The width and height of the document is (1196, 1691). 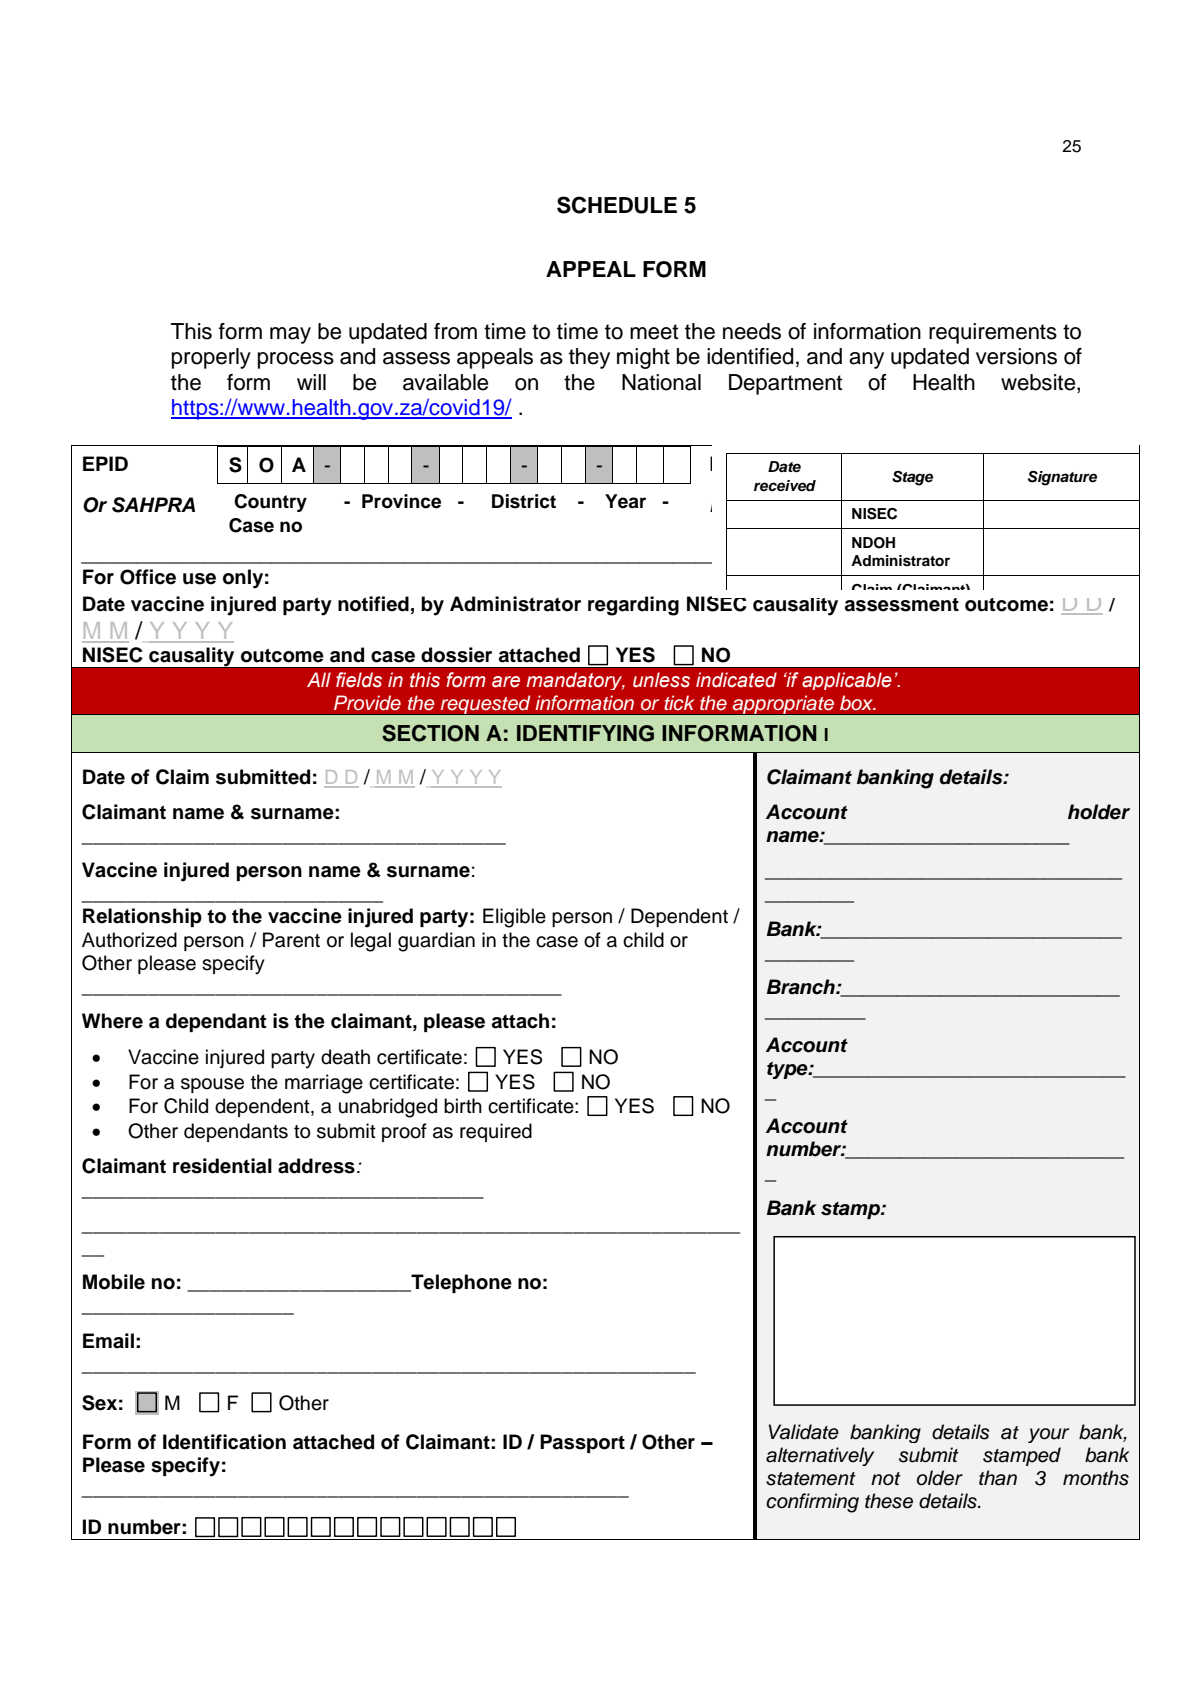 I want to click on Identification, so click(x=224, y=1442).
